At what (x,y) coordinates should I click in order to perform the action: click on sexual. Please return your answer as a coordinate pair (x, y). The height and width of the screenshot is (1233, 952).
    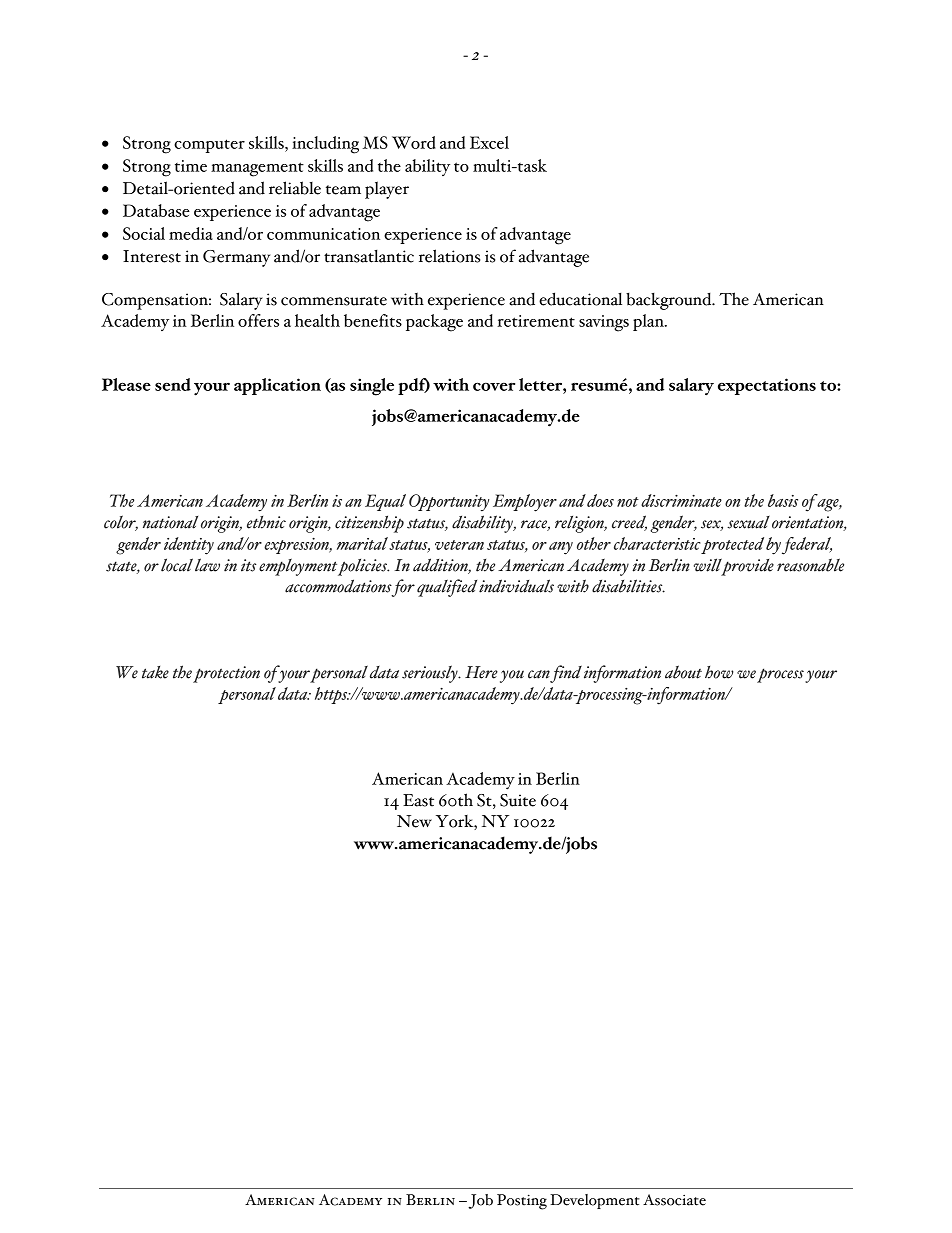
    Looking at the image, I should click on (748, 522).
